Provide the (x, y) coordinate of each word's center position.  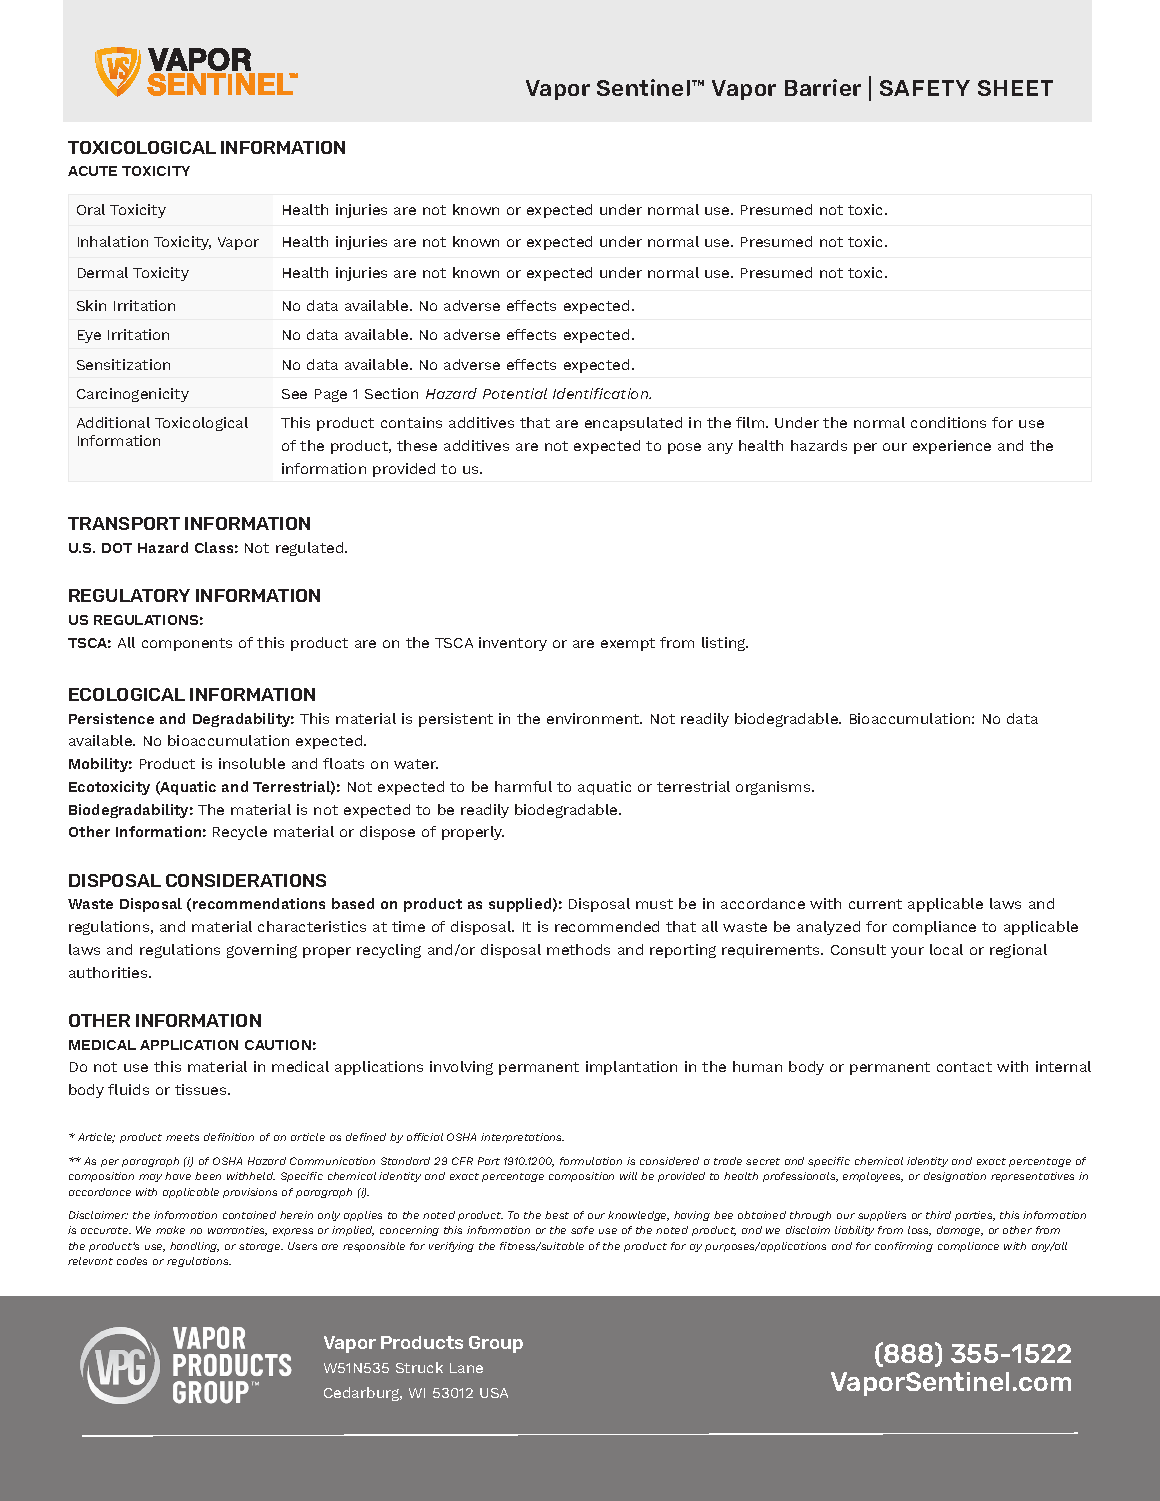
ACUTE (92, 171)
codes (132, 1261)
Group (496, 1344)
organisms (774, 788)
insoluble (252, 763)
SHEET (1015, 88)
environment (594, 718)
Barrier (823, 87)
